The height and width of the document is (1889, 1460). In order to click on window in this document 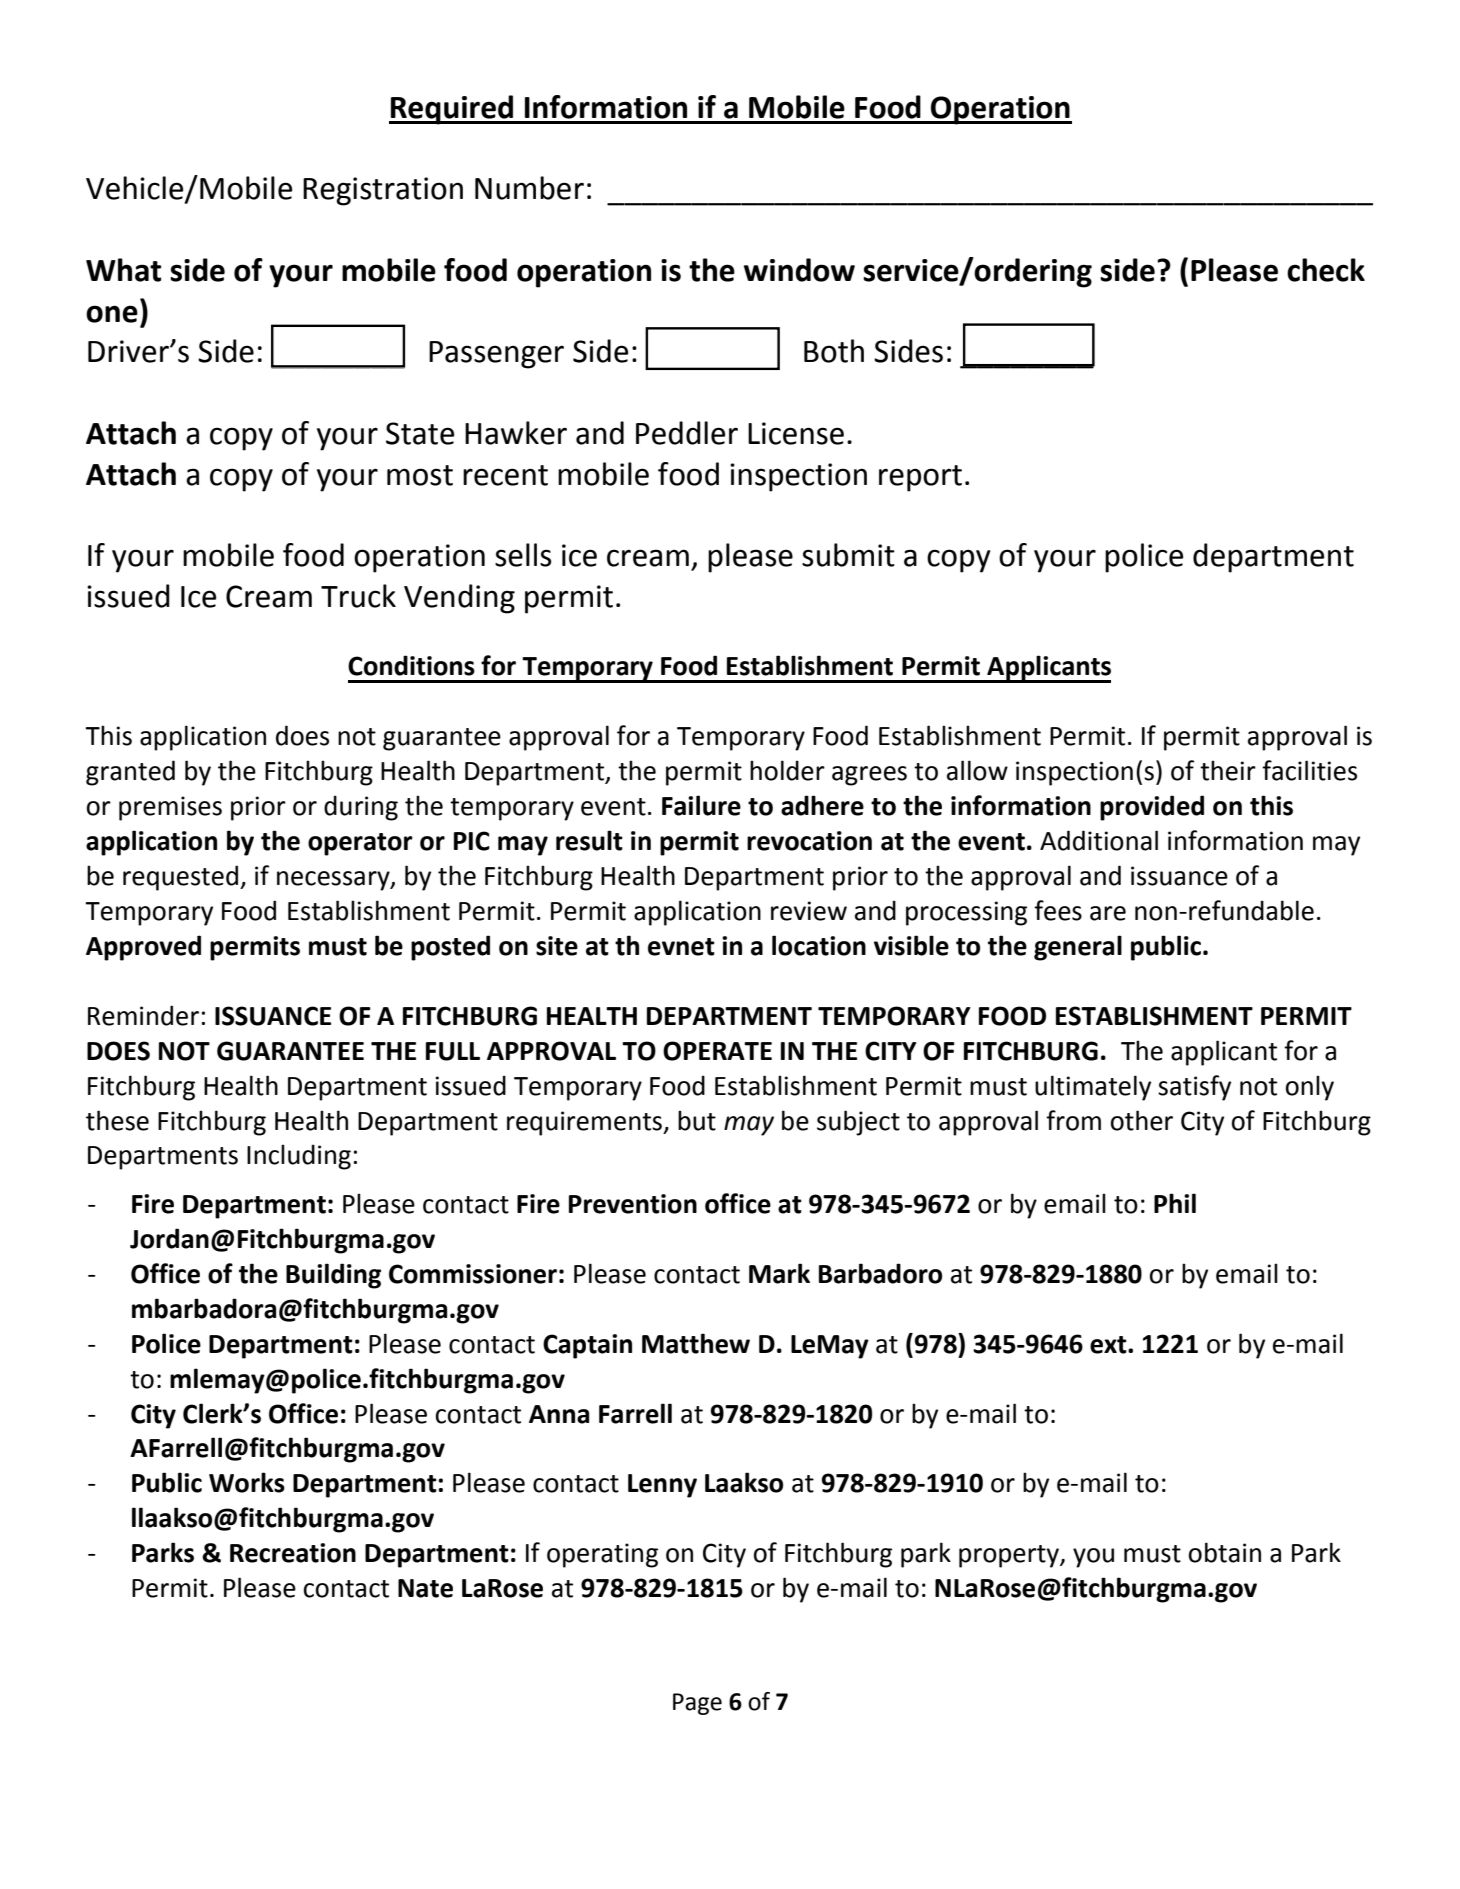, I will do `click(799, 270)`.
